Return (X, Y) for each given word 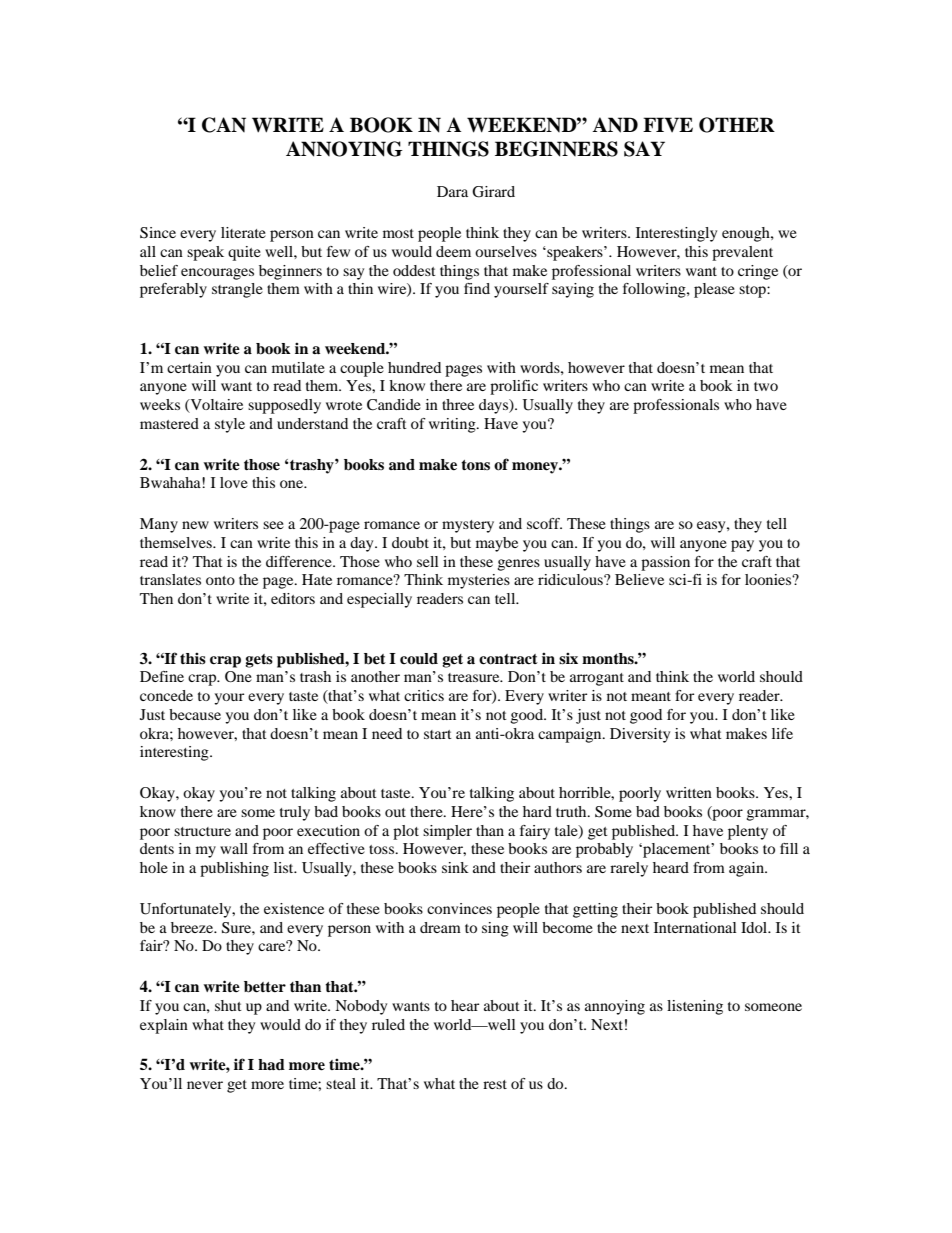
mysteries (479, 581)
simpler (447, 832)
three (458, 404)
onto (220, 580)
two (766, 386)
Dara (452, 191)
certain (189, 367)
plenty (748, 832)
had (271, 1064)
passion (665, 563)
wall (234, 848)
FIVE (668, 124)
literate (243, 232)
